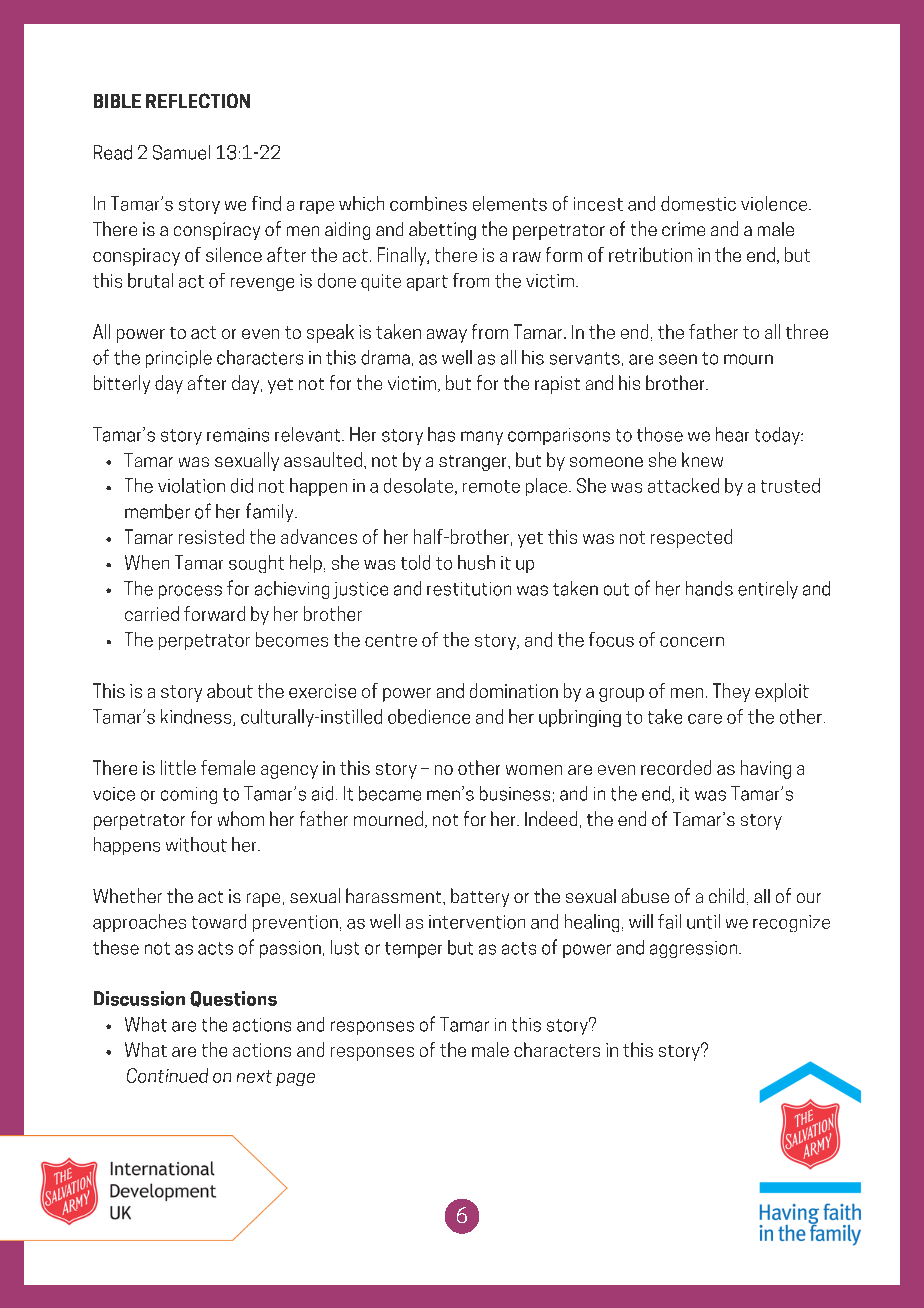 This screenshot has width=924, height=1308. What do you see at coordinates (190, 592) in the screenshot?
I see `process` at bounding box center [190, 592].
